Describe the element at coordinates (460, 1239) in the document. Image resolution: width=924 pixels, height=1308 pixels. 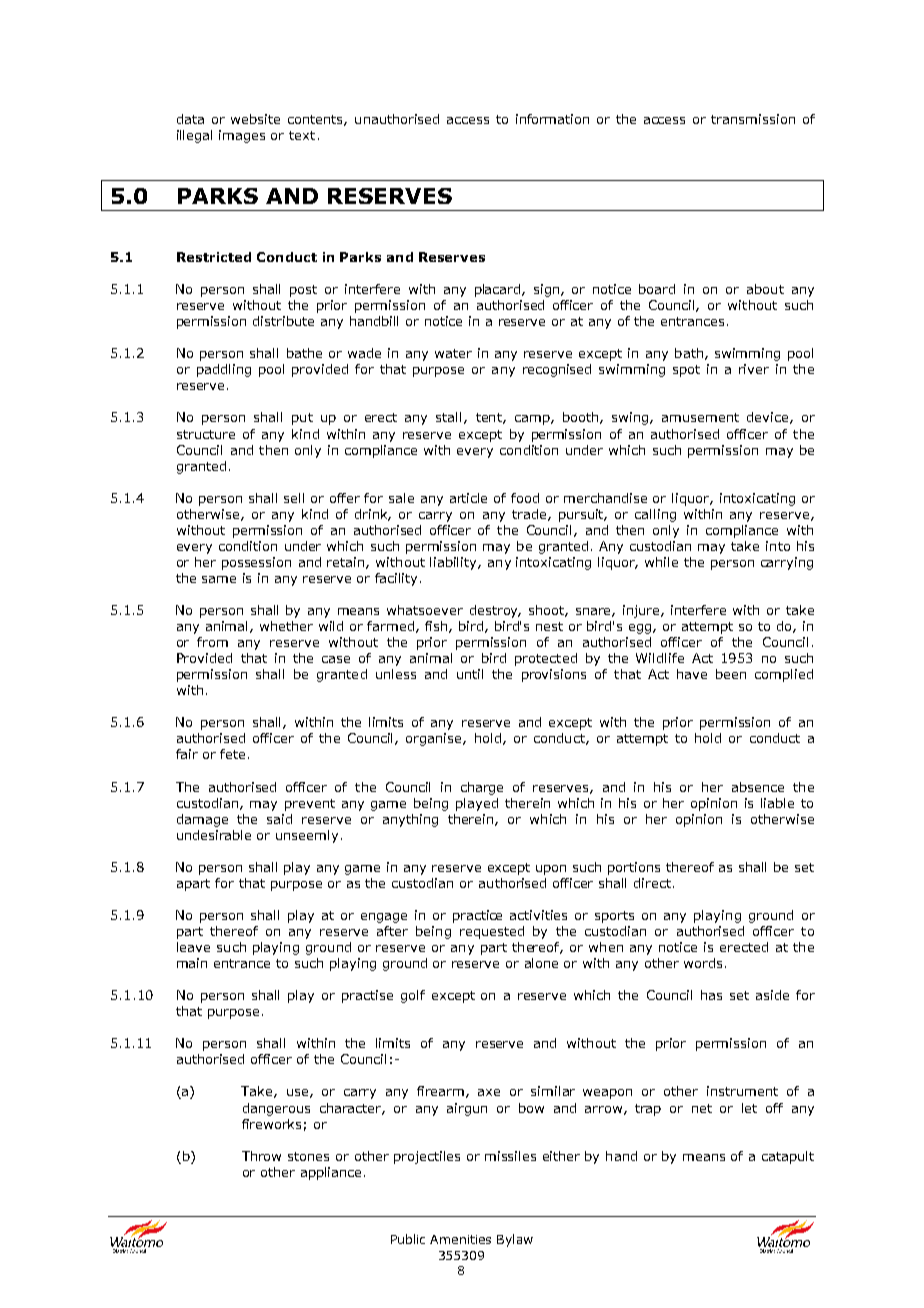
I see `Amenities` at that location.
